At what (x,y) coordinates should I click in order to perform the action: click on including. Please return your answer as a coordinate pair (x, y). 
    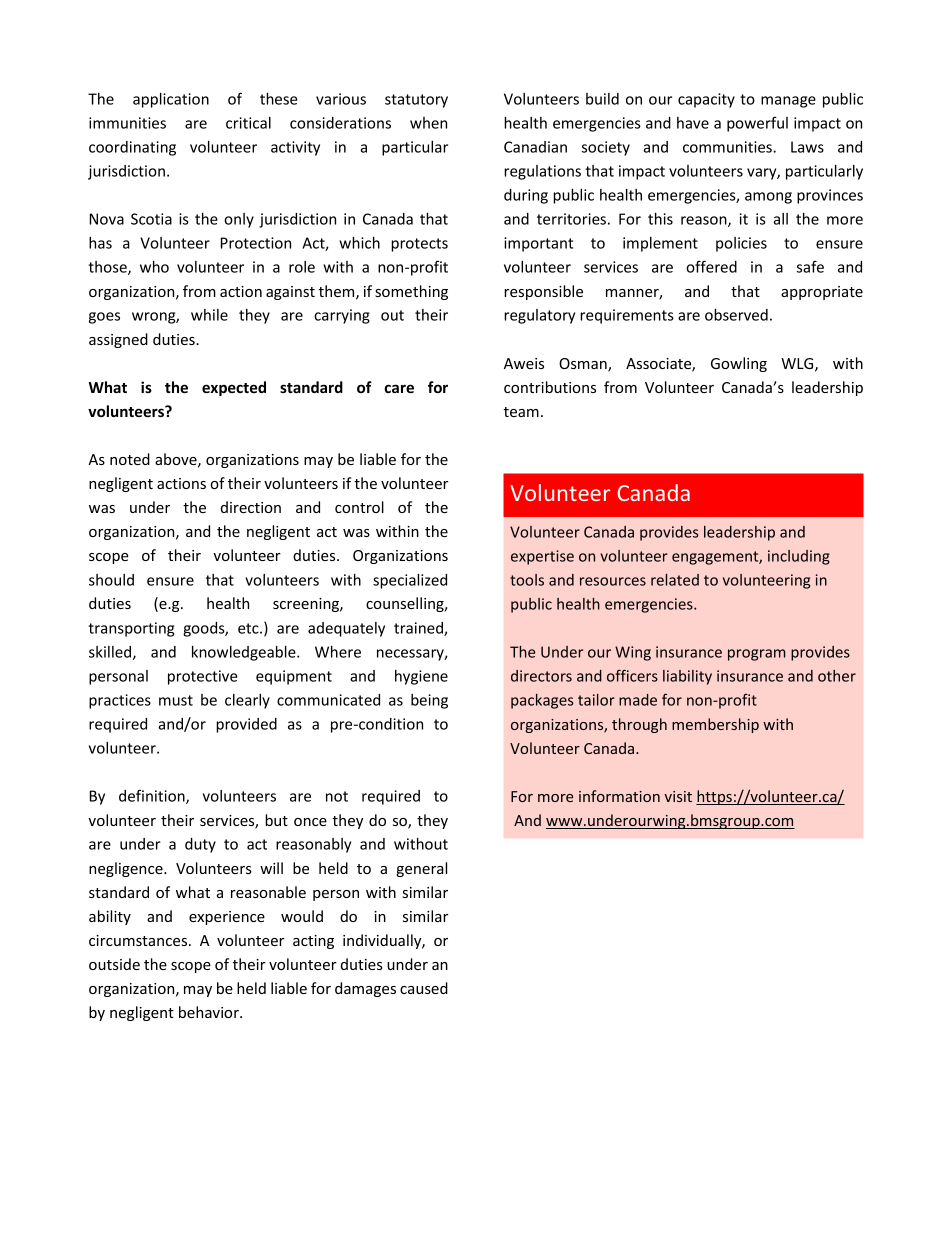
    Looking at the image, I should click on (799, 557).
